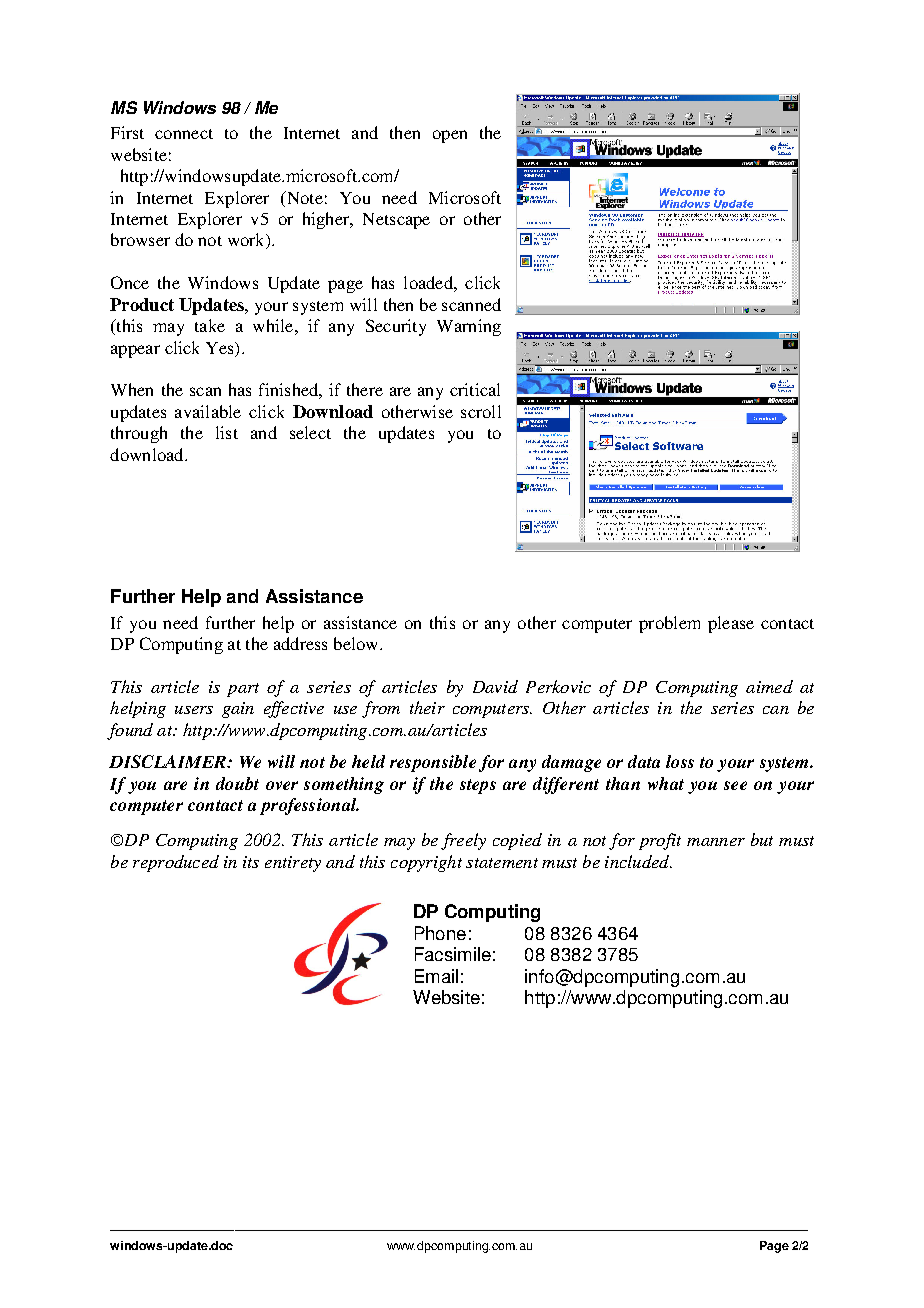 Image resolution: width=924 pixels, height=1308 pixels. I want to click on Facsimile, so click(453, 954).
